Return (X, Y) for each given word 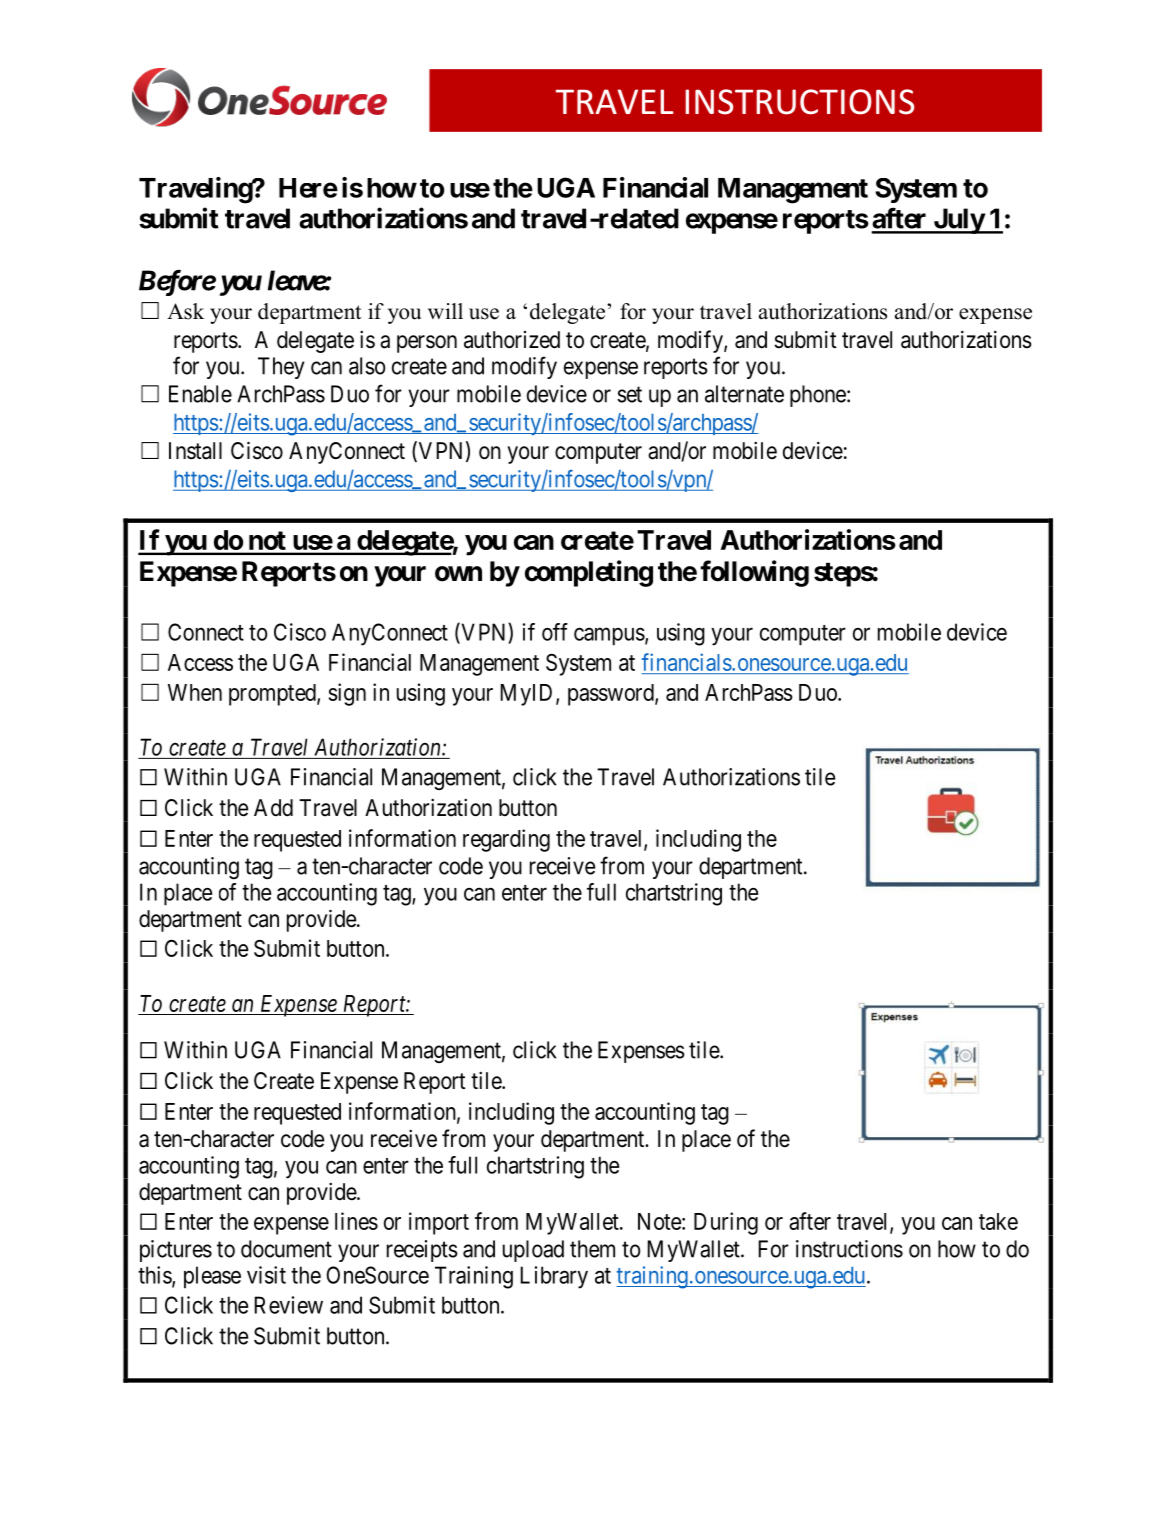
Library (554, 1277)
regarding (506, 840)
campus (609, 637)
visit (266, 1275)
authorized (512, 340)
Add (273, 808)
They (281, 368)
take (998, 1221)
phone (818, 396)
